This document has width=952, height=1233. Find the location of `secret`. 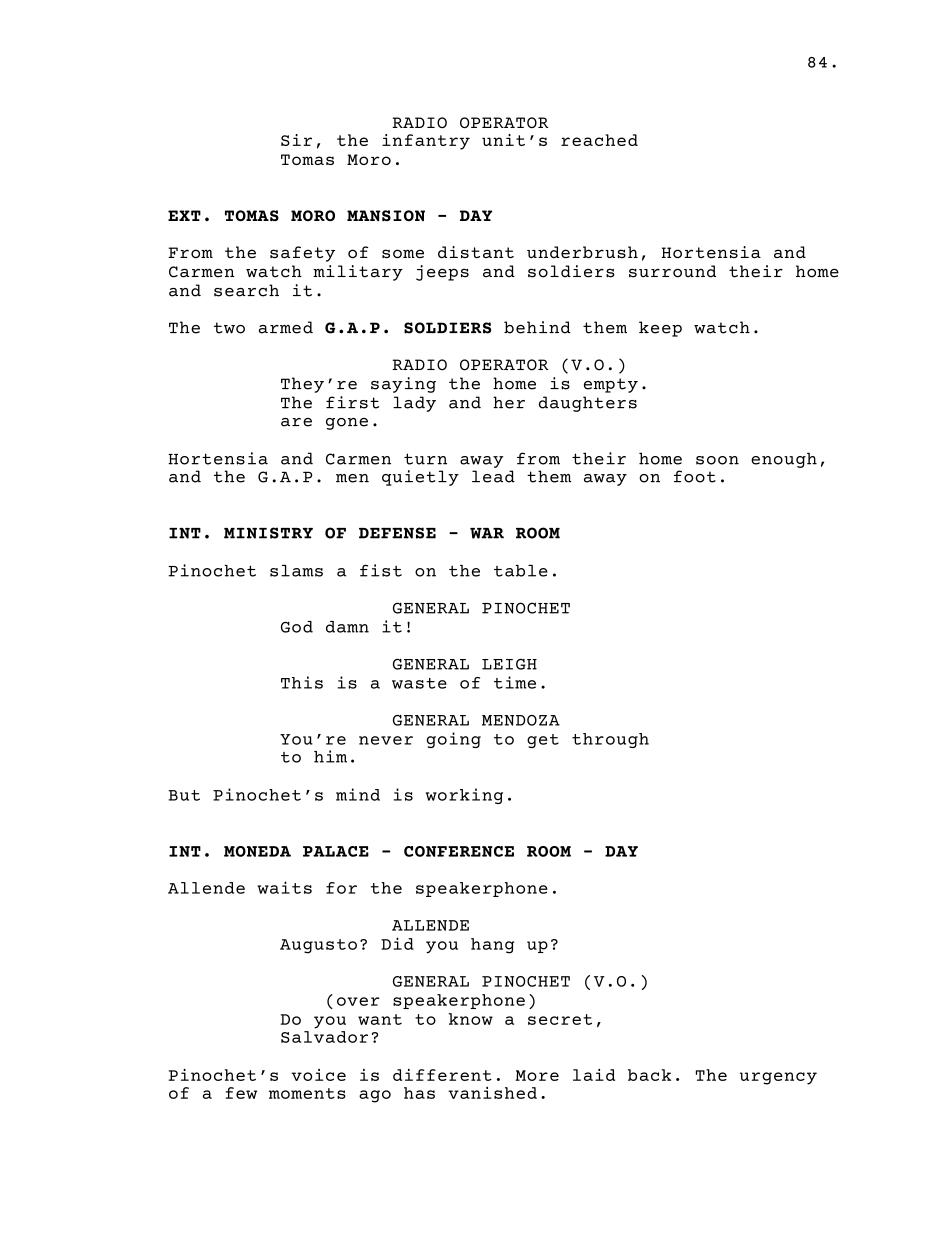

secret is located at coordinates (560, 1019).
